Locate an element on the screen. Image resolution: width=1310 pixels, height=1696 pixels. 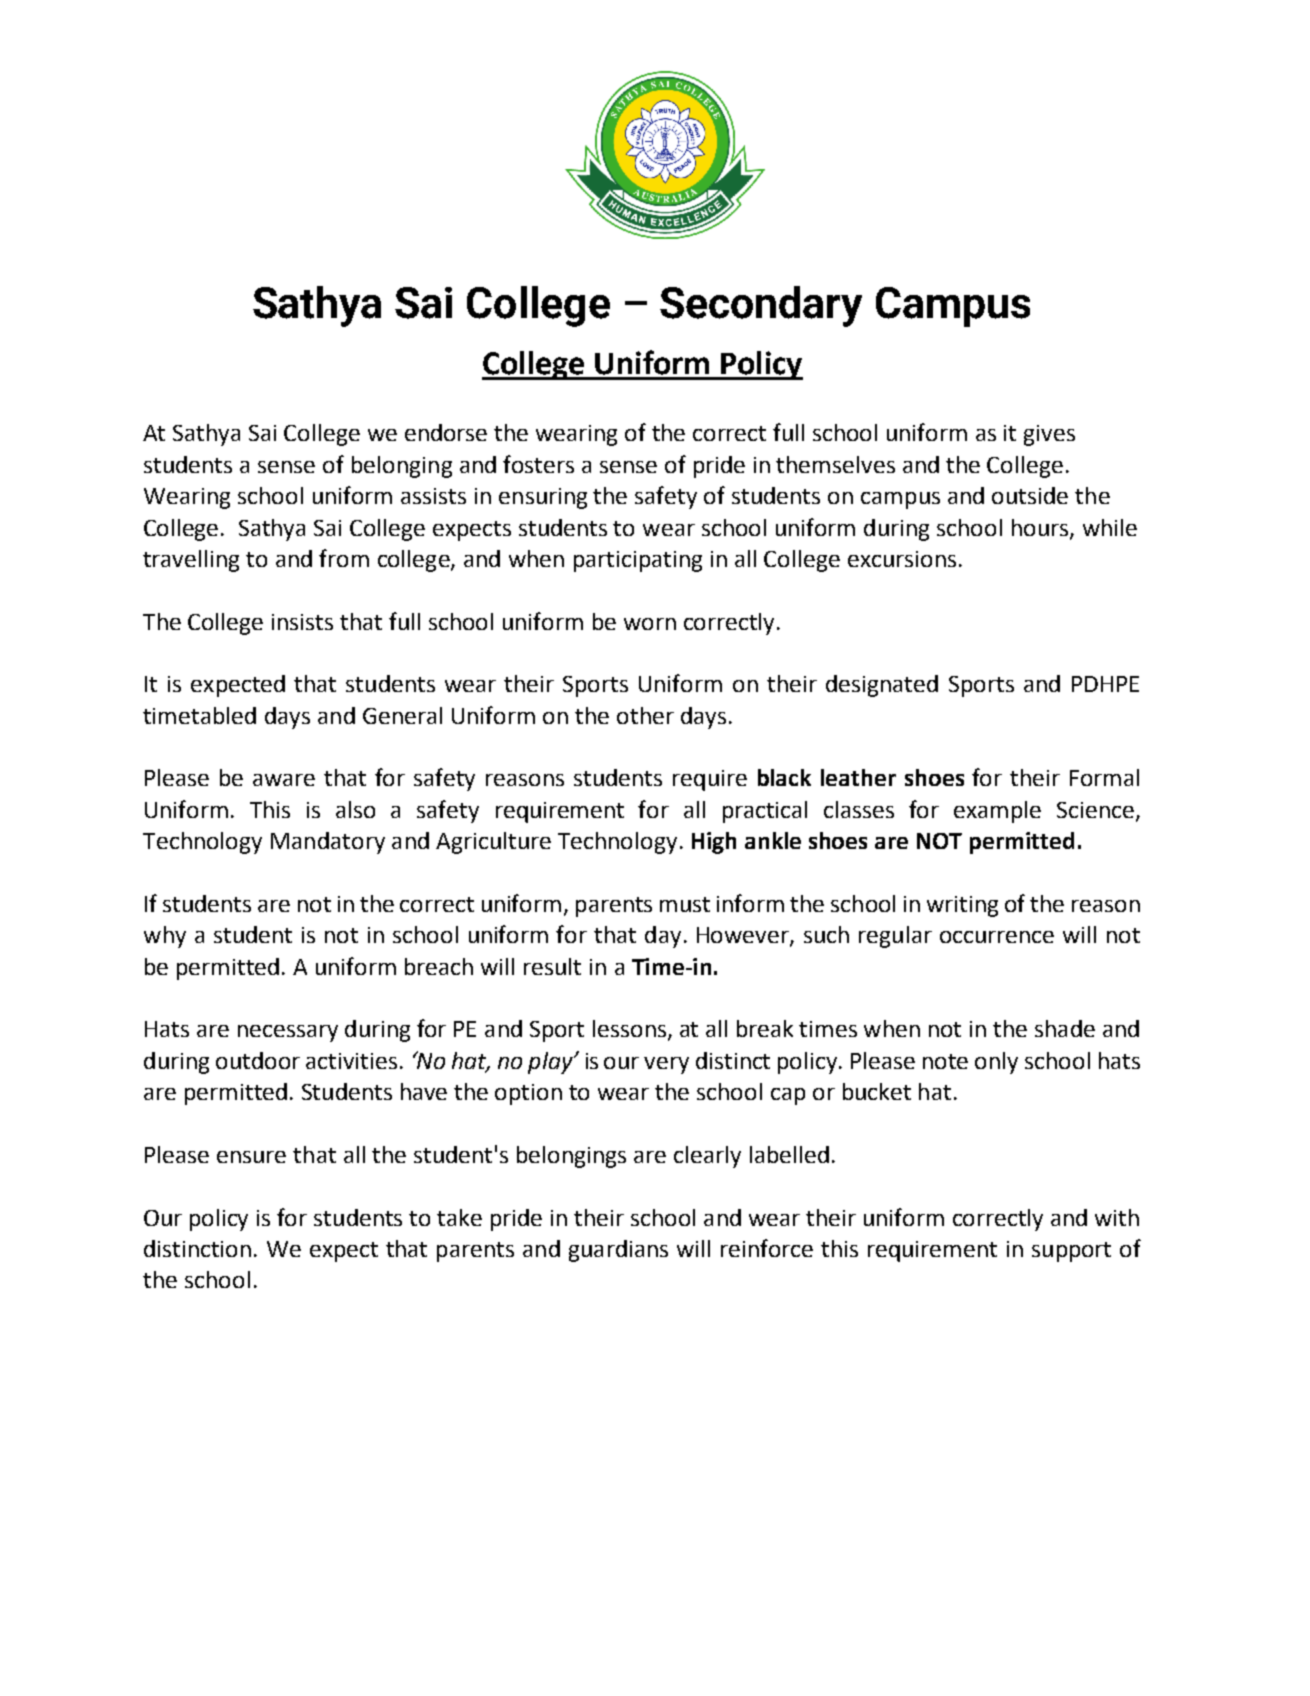
other is located at coordinates (645, 715).
